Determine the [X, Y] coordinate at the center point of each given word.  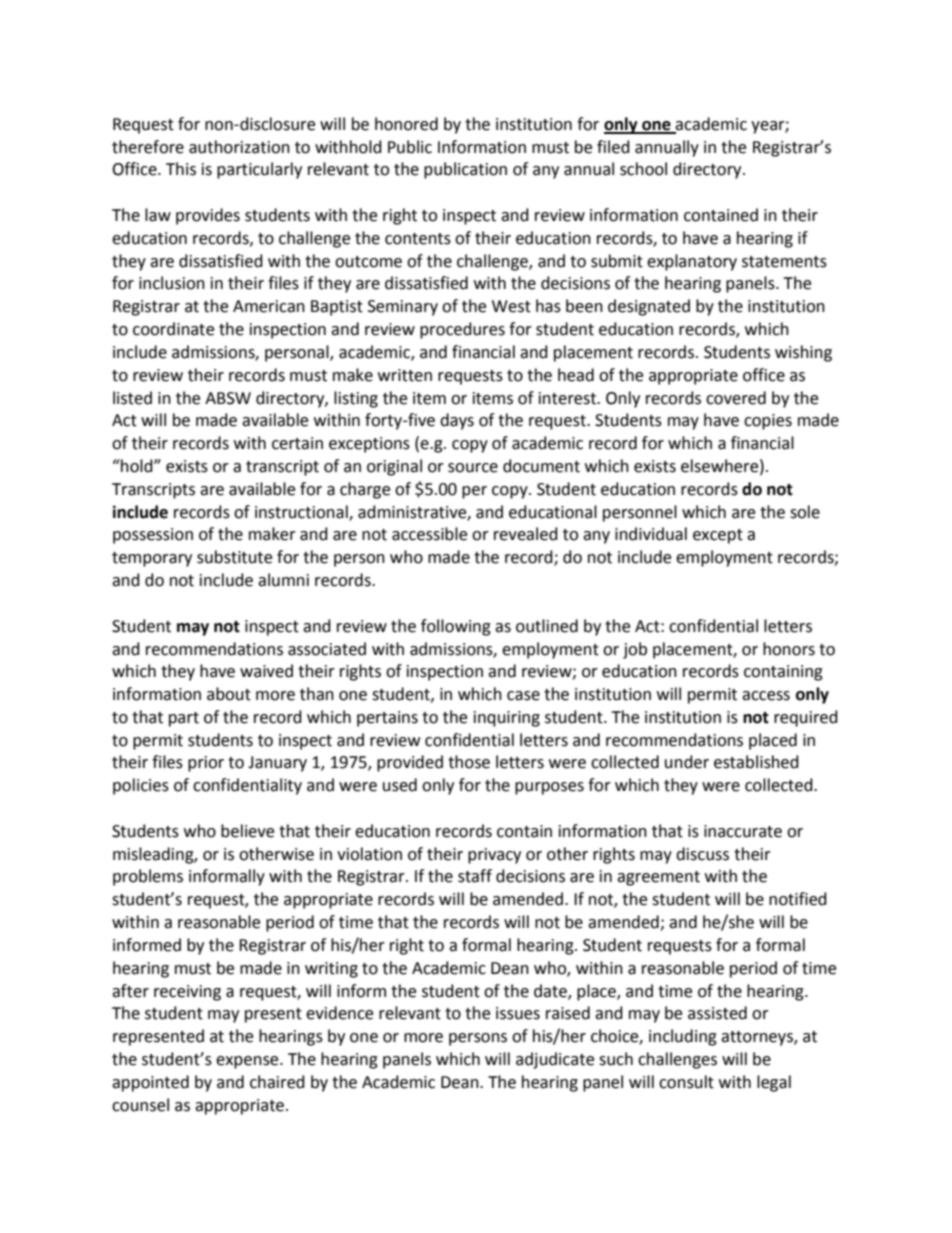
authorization [239, 147]
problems [148, 877]
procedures [462, 330]
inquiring [507, 719]
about [229, 694]
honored [406, 124]
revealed [526, 534]
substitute [234, 557]
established [756, 762]
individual [651, 534]
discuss [702, 854]
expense [248, 1062]
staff [475, 876]
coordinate [173, 329]
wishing [803, 353]
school [643, 169]
